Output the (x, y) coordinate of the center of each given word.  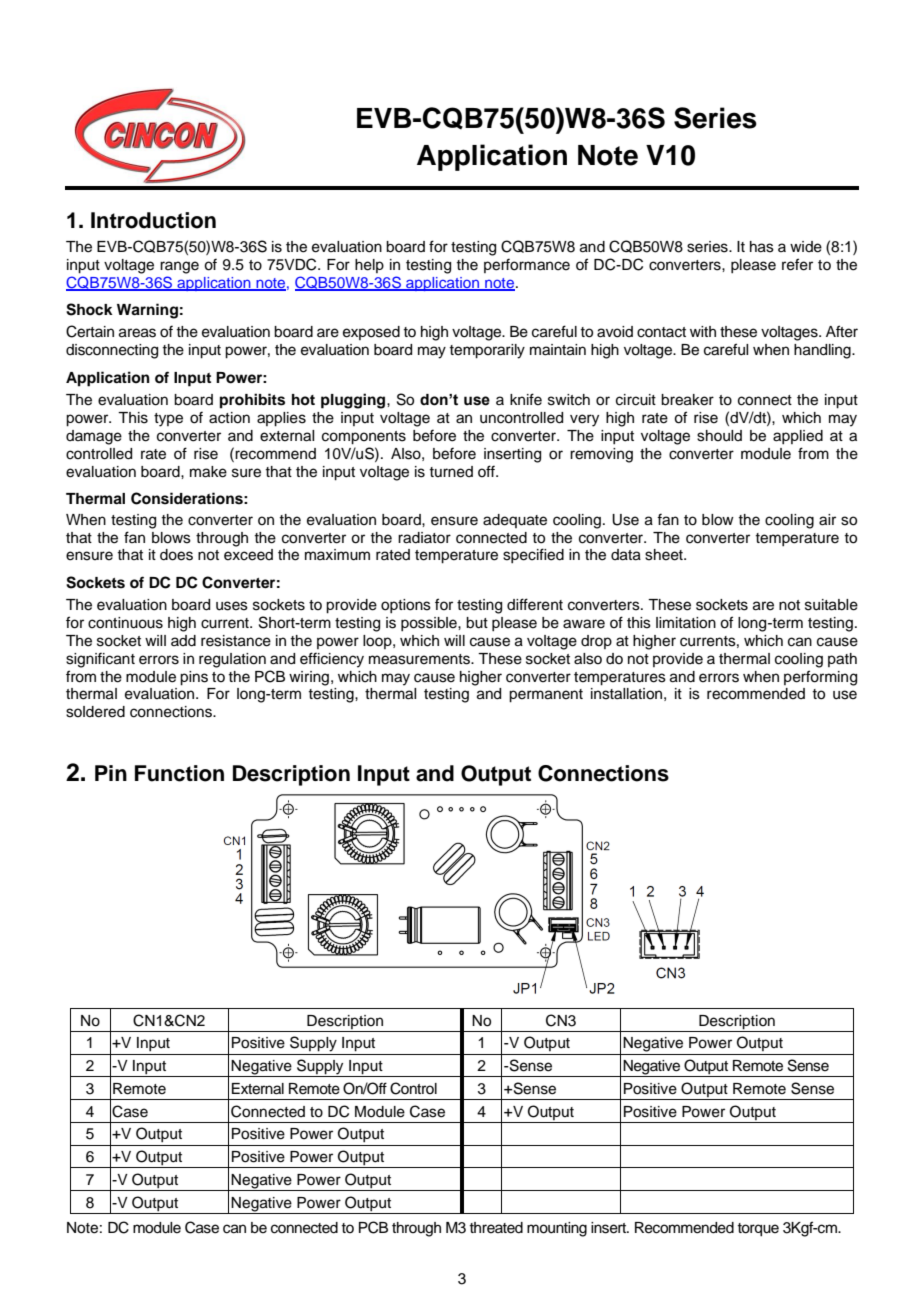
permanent (546, 696)
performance (527, 265)
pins (194, 678)
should (719, 436)
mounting (557, 1229)
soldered (95, 712)
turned (451, 472)
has (762, 247)
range (179, 267)
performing (820, 678)
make (208, 472)
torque (758, 1230)
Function (179, 773)
